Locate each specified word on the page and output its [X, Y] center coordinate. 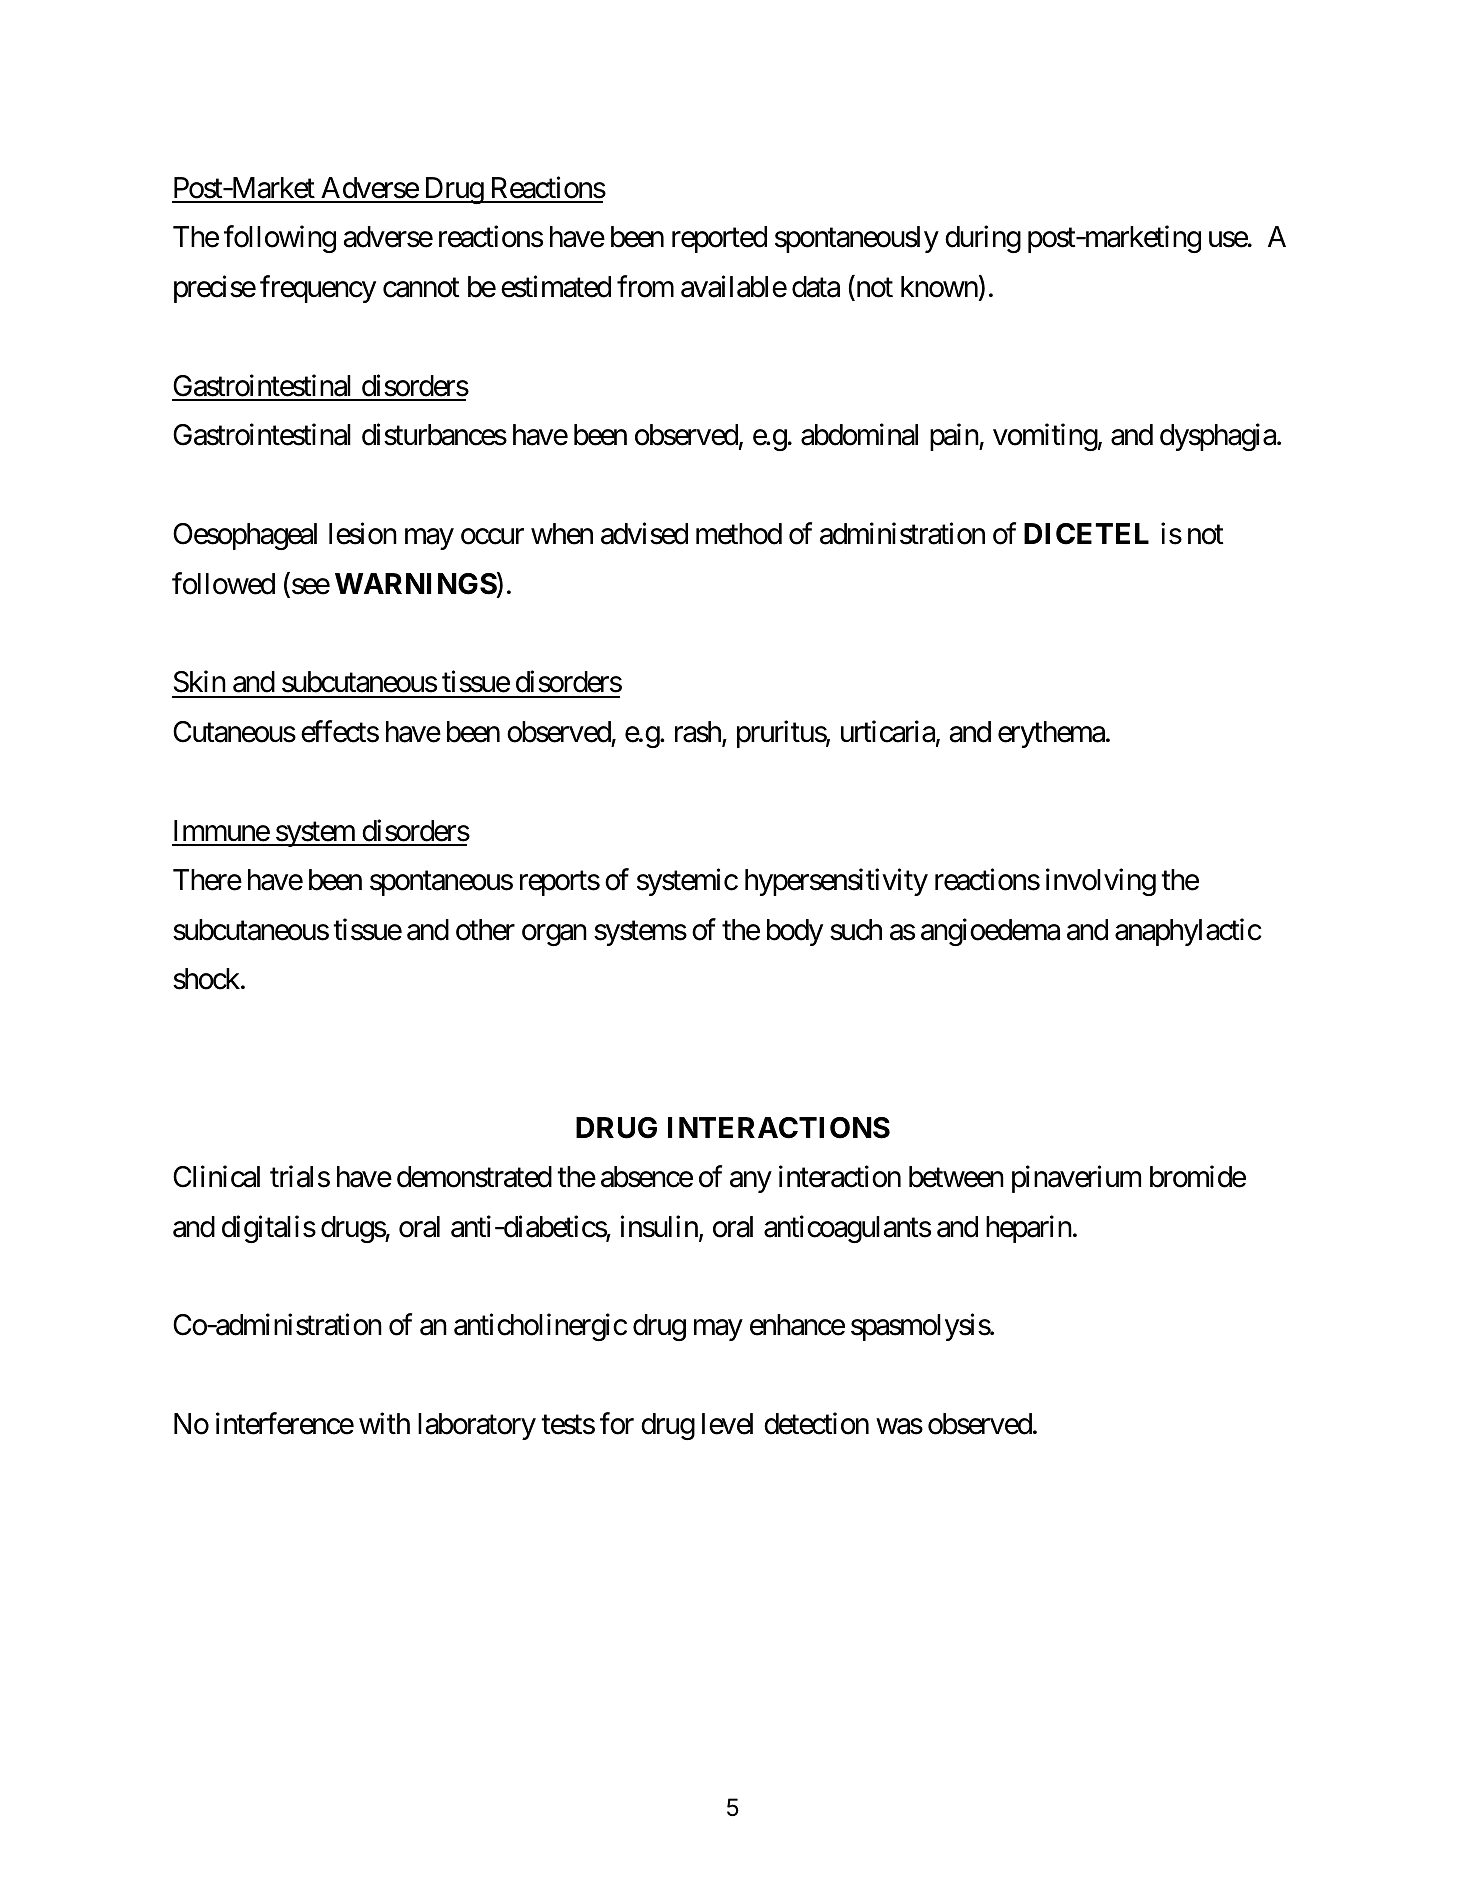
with [384, 1423]
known [939, 287]
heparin [1029, 1229]
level [727, 1424]
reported [719, 239]
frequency [318, 289]
